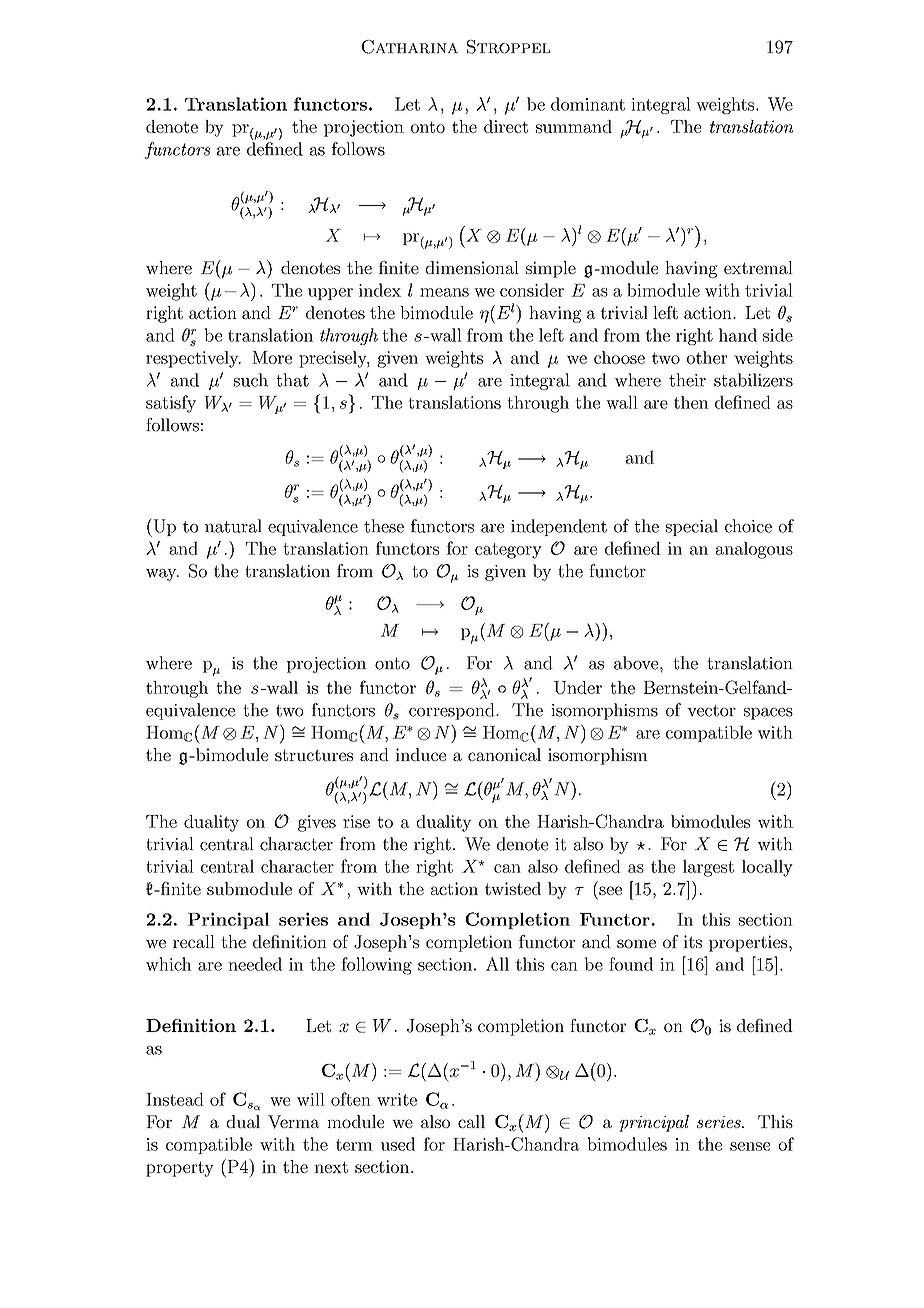 This screenshot has height=1308, width=924. I want to click on way, so click(162, 575).
